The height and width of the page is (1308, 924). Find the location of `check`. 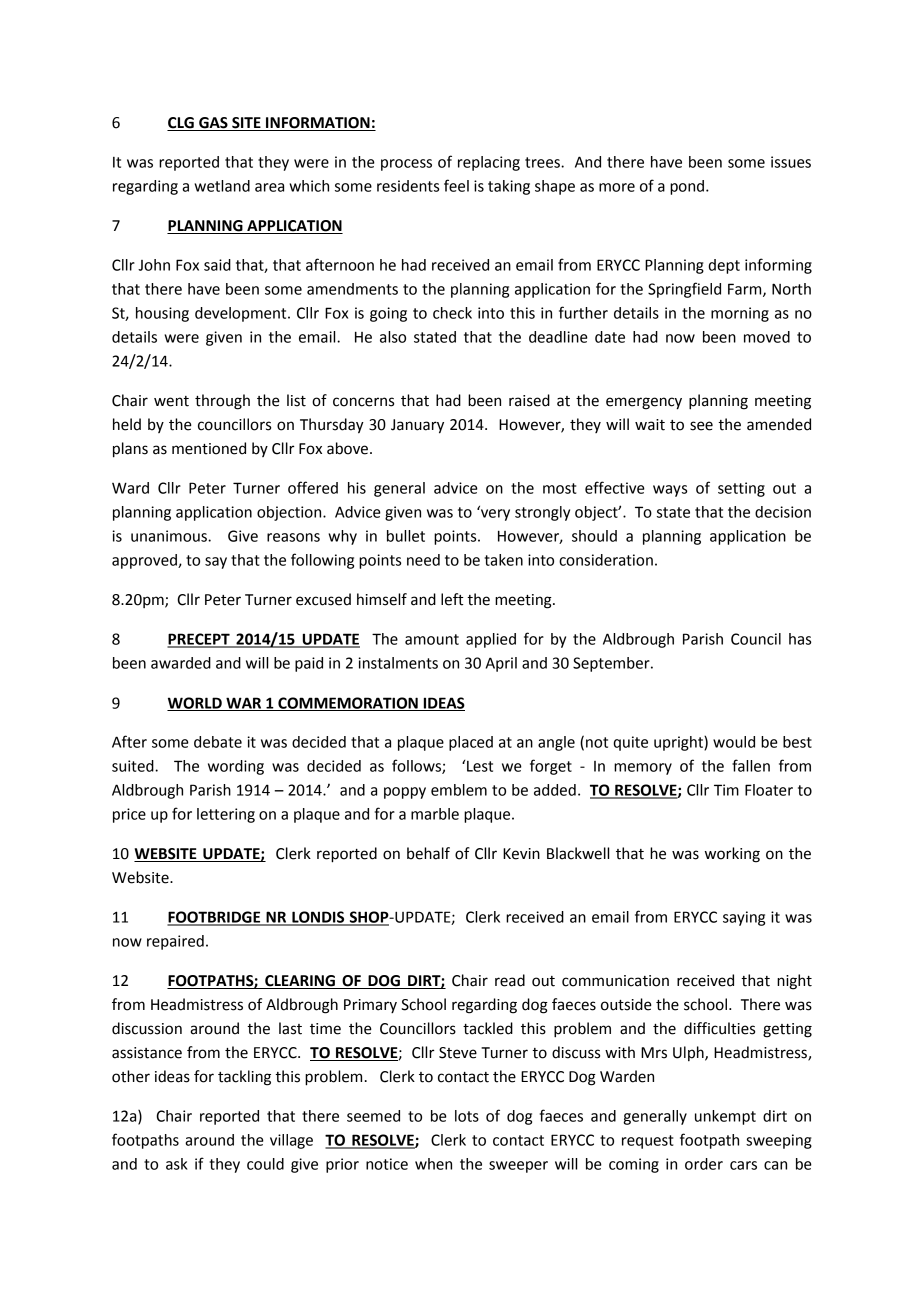

check is located at coordinates (452, 313).
